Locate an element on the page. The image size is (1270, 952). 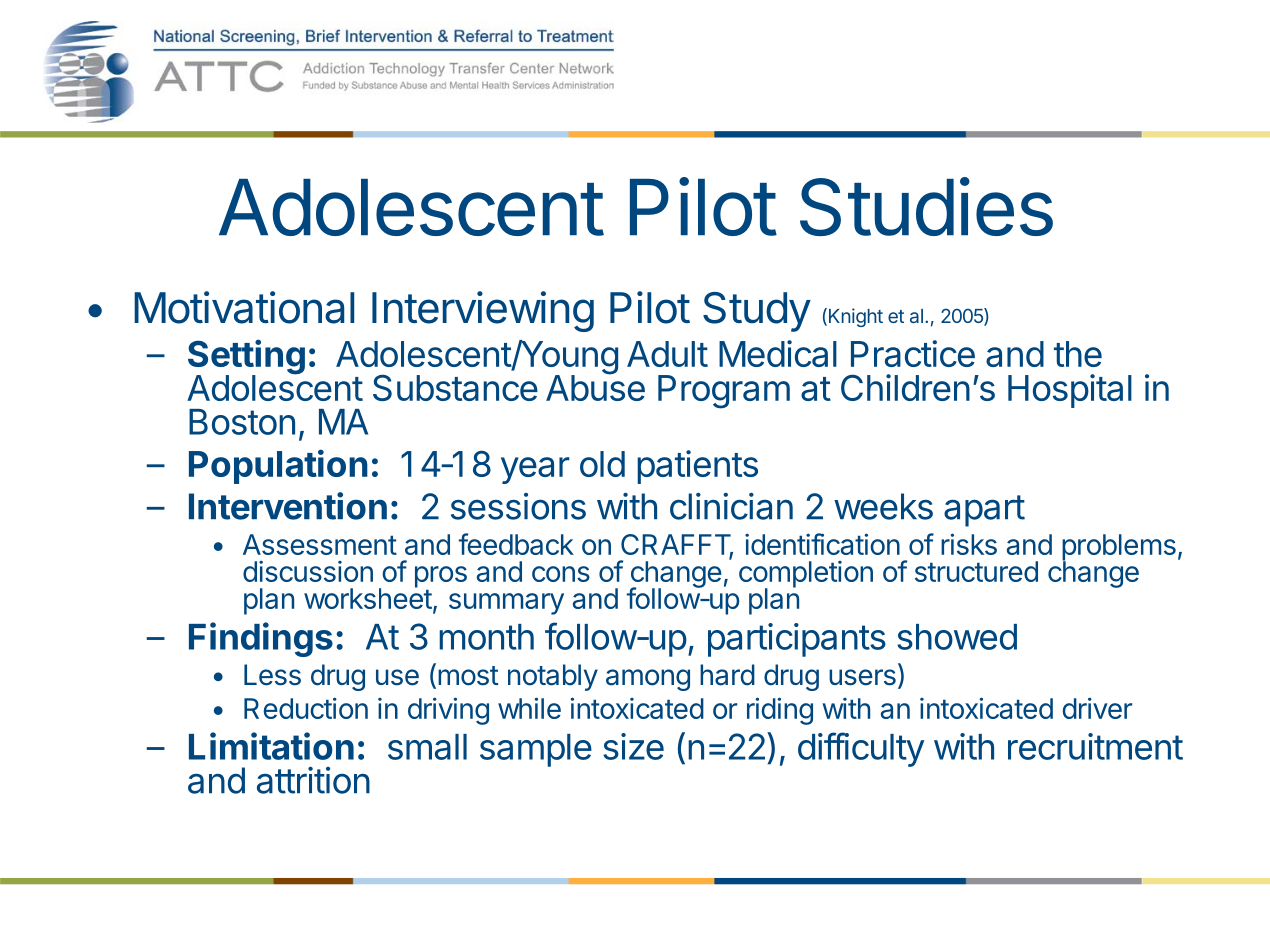
Study is located at coordinates (757, 312).
